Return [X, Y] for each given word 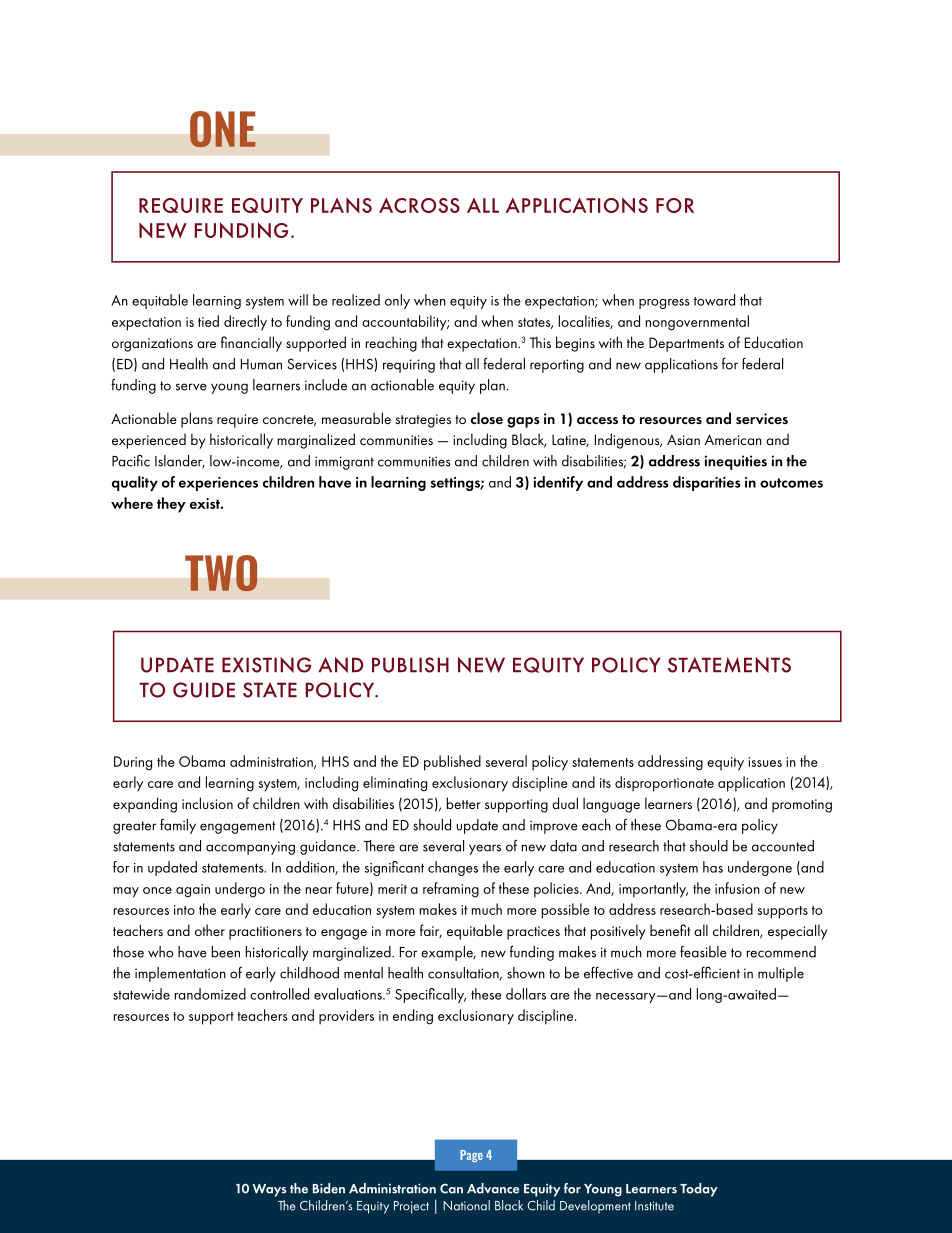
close [487, 418]
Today [699, 1190]
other [210, 930]
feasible [703, 952]
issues [765, 762]
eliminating [395, 784]
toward [714, 300]
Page [471, 1156]
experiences [218, 484]
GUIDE [204, 690]
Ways [269, 1190]
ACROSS [419, 205]
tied [208, 321]
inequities [736, 462]
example [448, 953]
